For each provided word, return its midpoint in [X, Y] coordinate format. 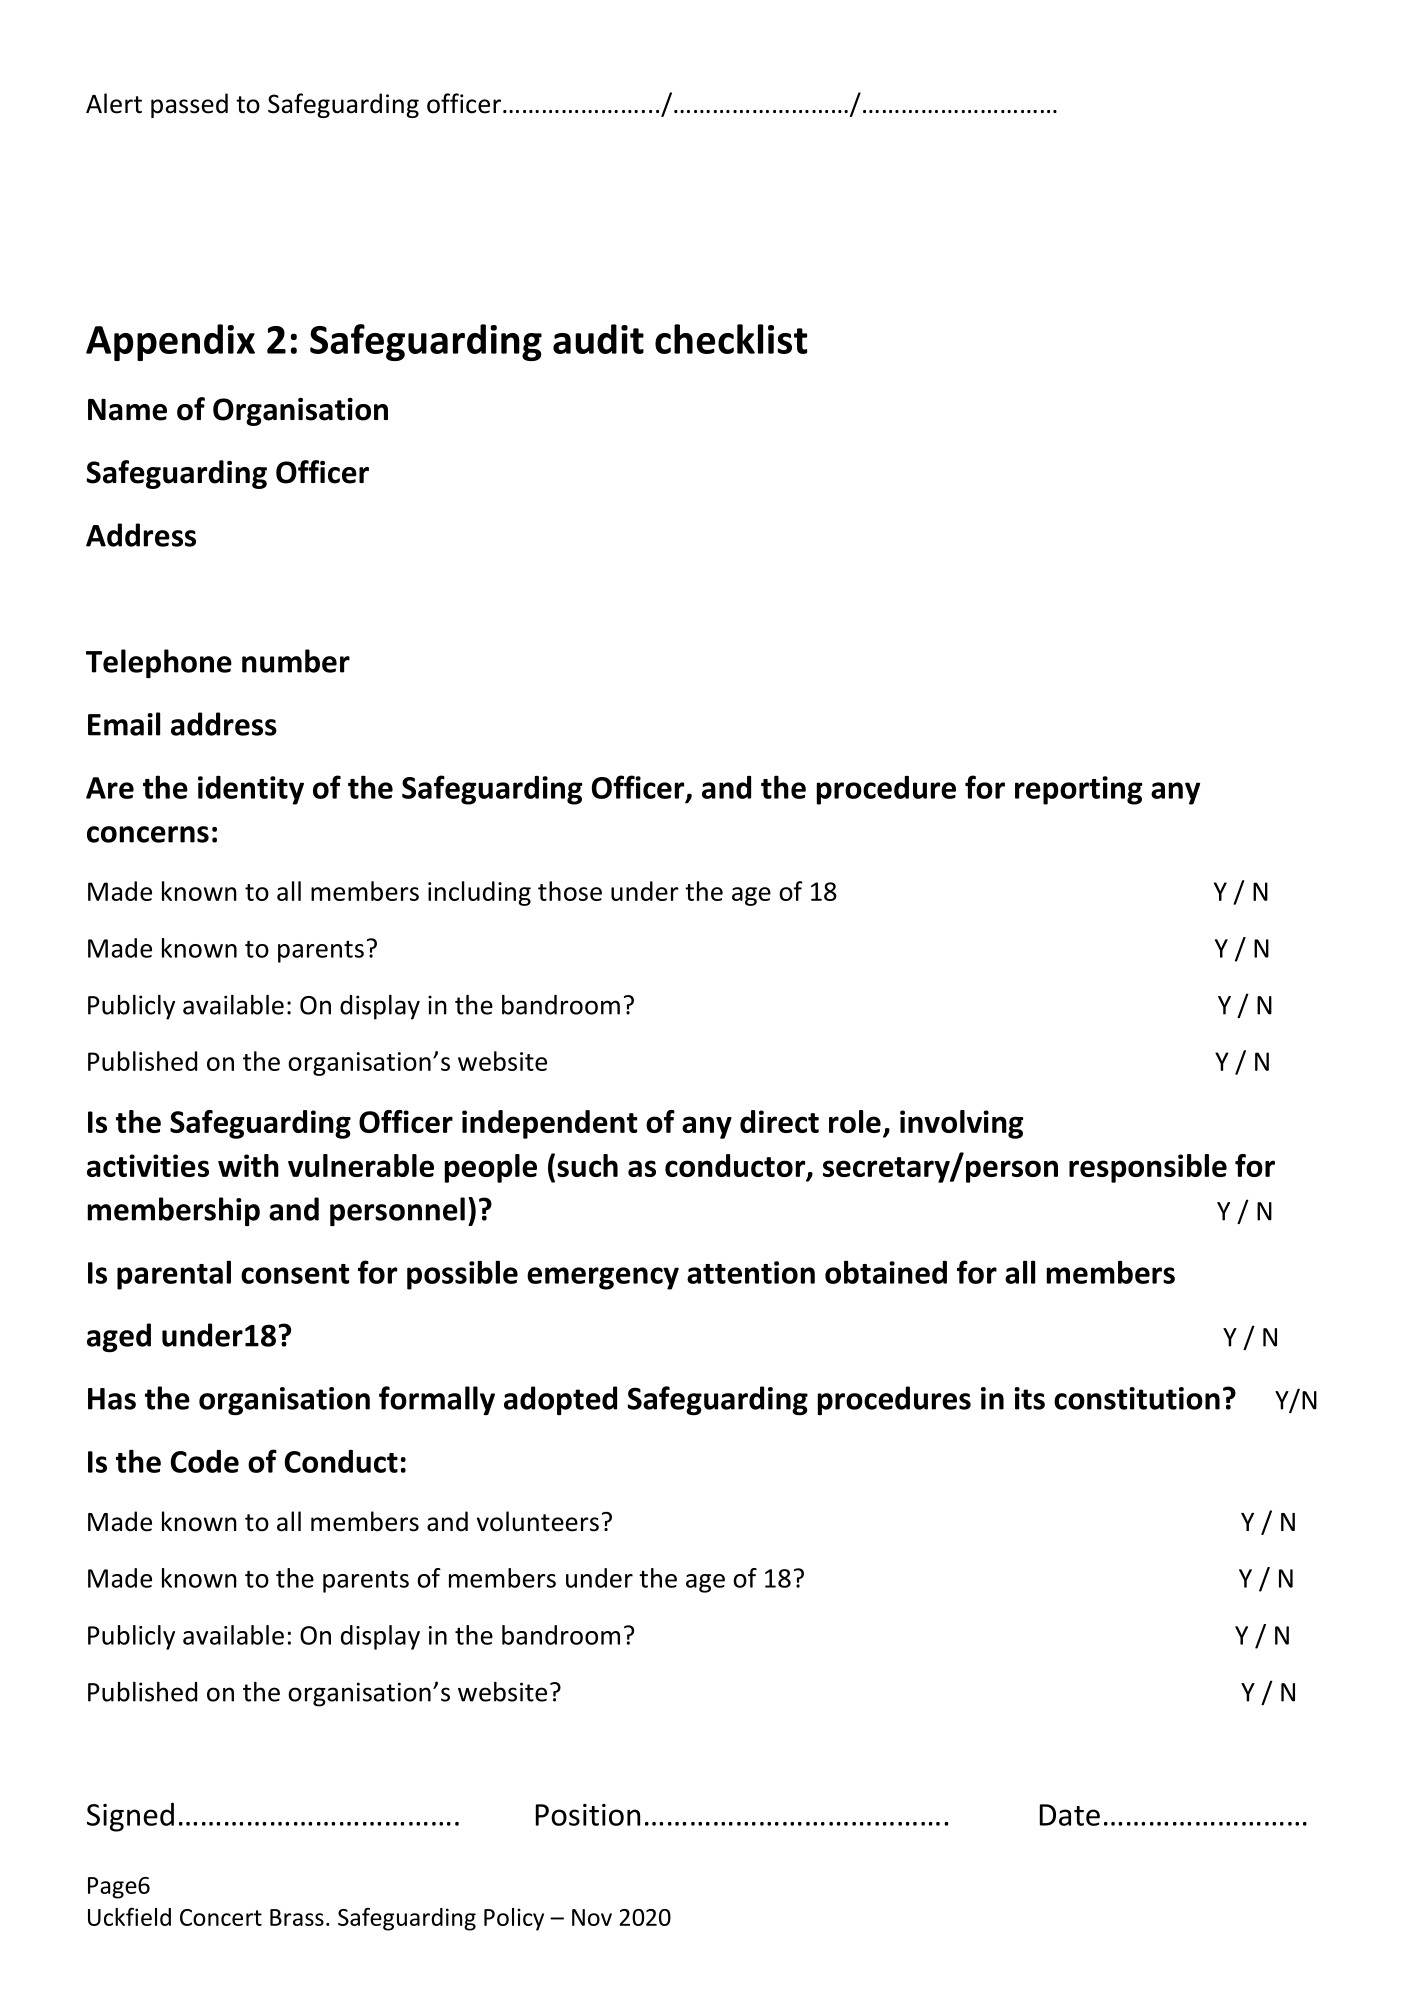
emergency [603, 1278]
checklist [731, 339]
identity [251, 790]
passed [189, 105]
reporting [1078, 790]
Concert [221, 1917]
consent [295, 1274]
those [570, 891]
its [1029, 1398]
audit [598, 339]
